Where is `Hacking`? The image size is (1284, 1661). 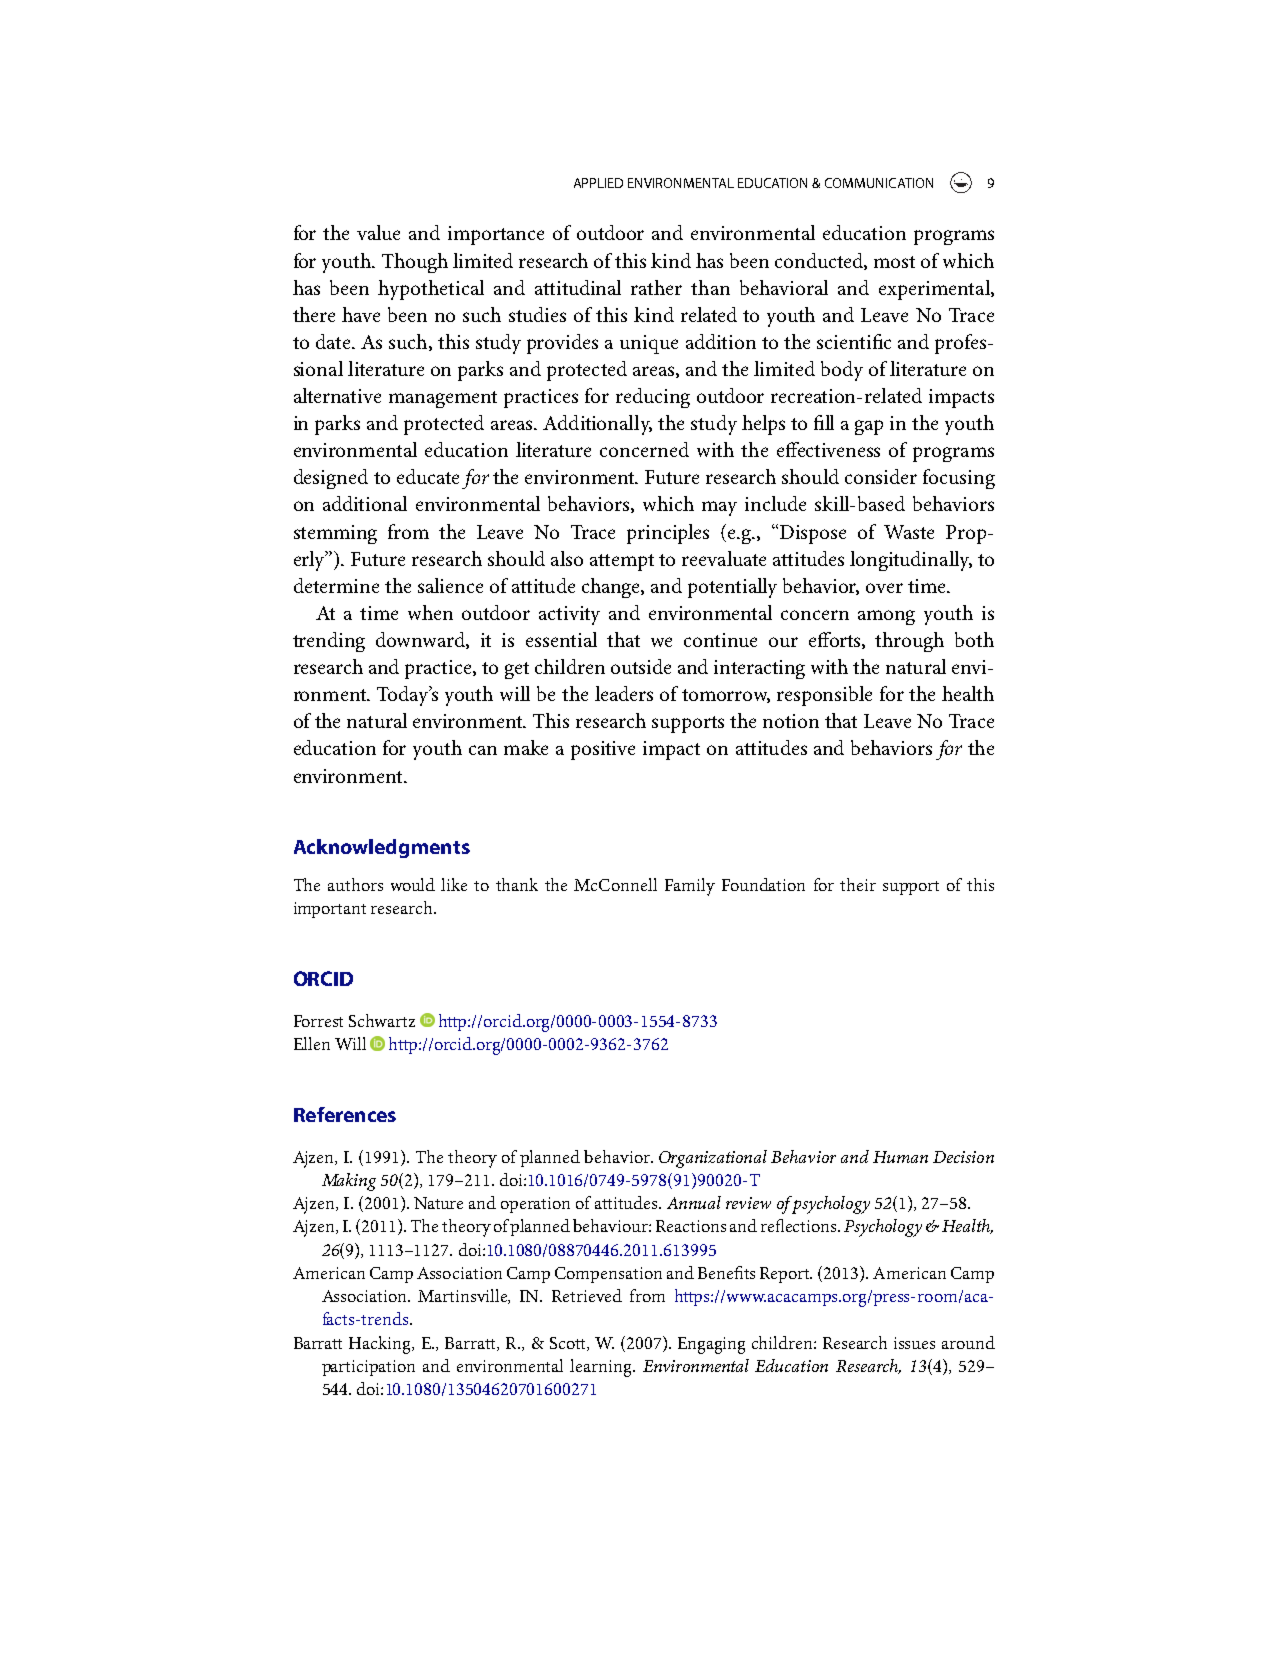 Hacking is located at coordinates (381, 1345).
